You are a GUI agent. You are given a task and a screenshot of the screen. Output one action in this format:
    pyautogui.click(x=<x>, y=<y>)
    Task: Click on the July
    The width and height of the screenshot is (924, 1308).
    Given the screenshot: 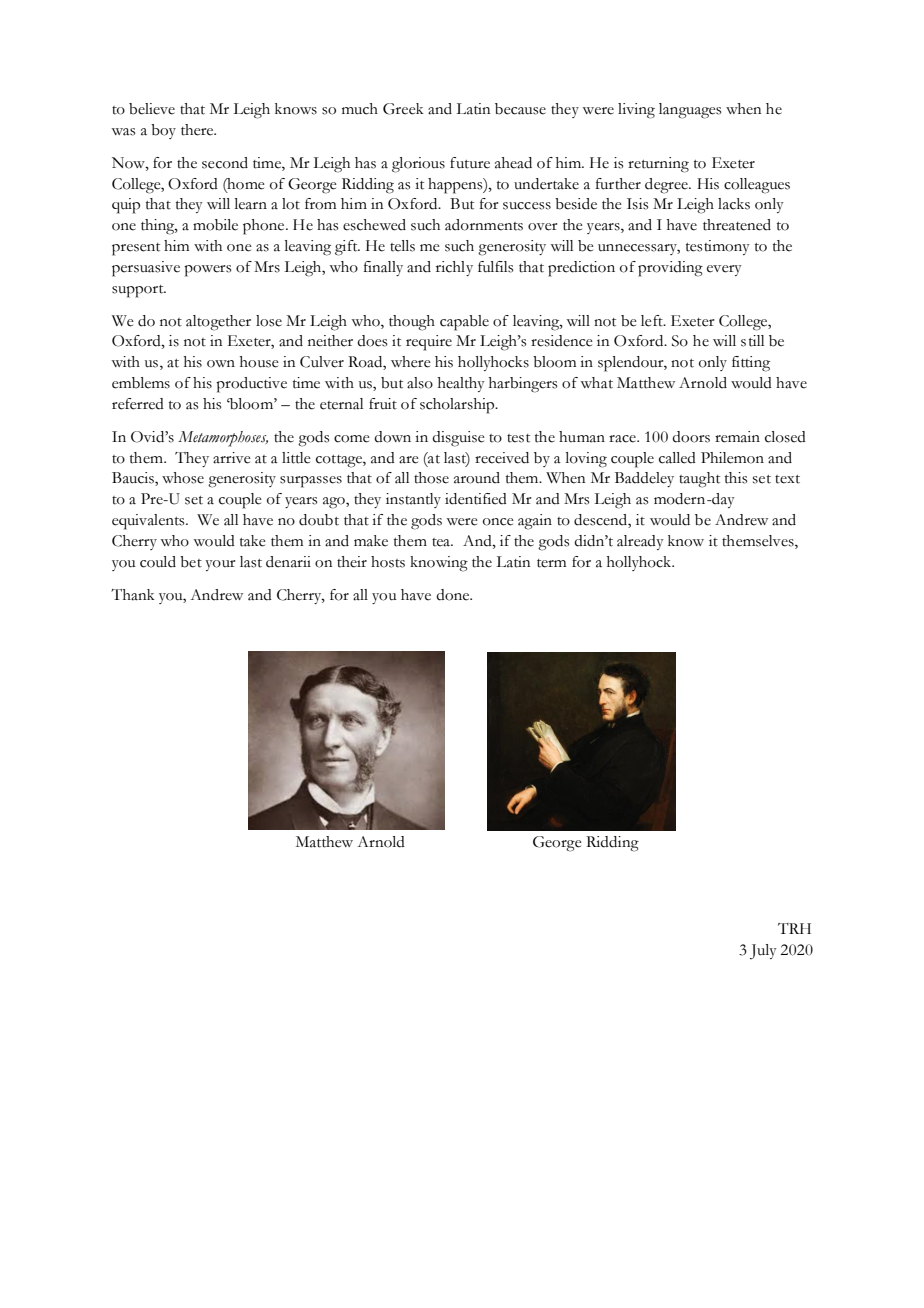 What is the action you would take?
    pyautogui.click(x=763, y=951)
